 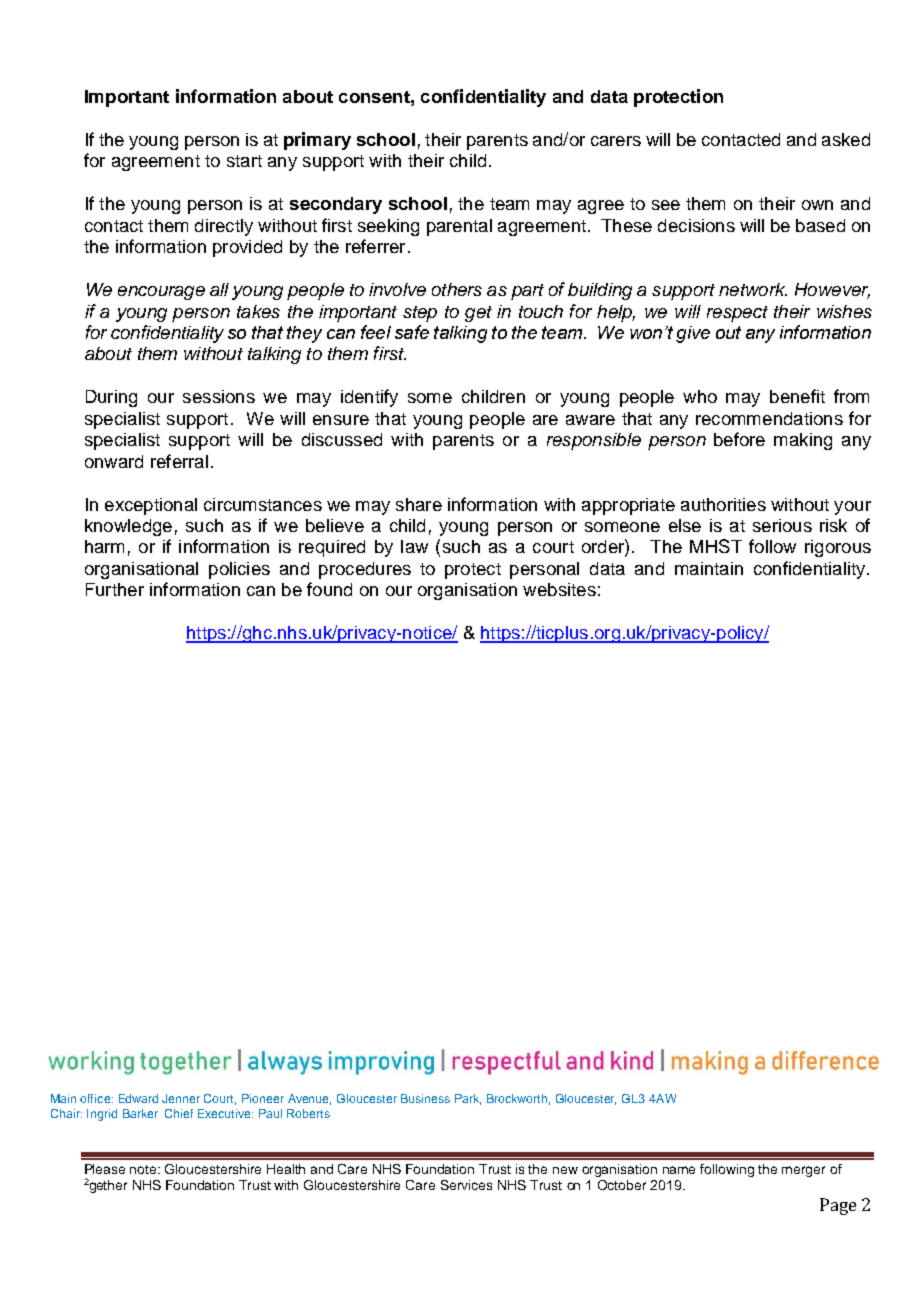 I want to click on identify, so click(x=369, y=398).
